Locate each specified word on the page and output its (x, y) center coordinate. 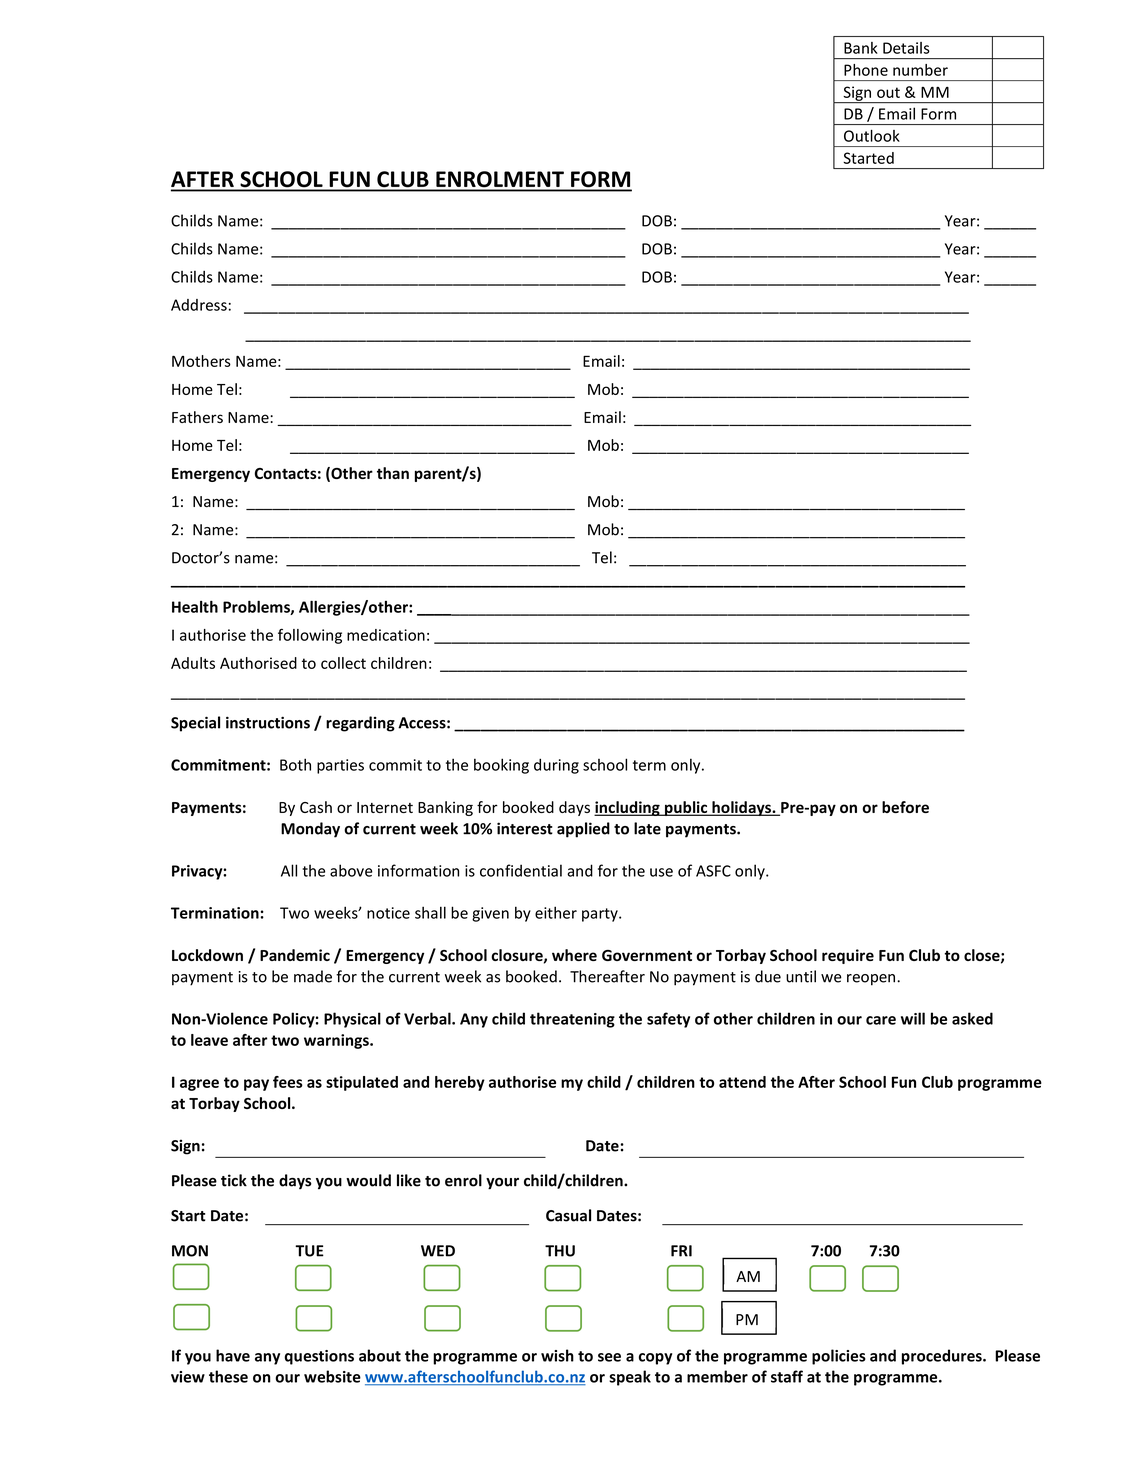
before (905, 807)
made (313, 976)
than (393, 473)
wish (557, 1355)
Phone (866, 70)
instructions (268, 722)
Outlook (872, 136)
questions (319, 1357)
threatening (572, 1020)
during (556, 766)
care (881, 1020)
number (920, 70)
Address (199, 305)
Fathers (197, 417)
